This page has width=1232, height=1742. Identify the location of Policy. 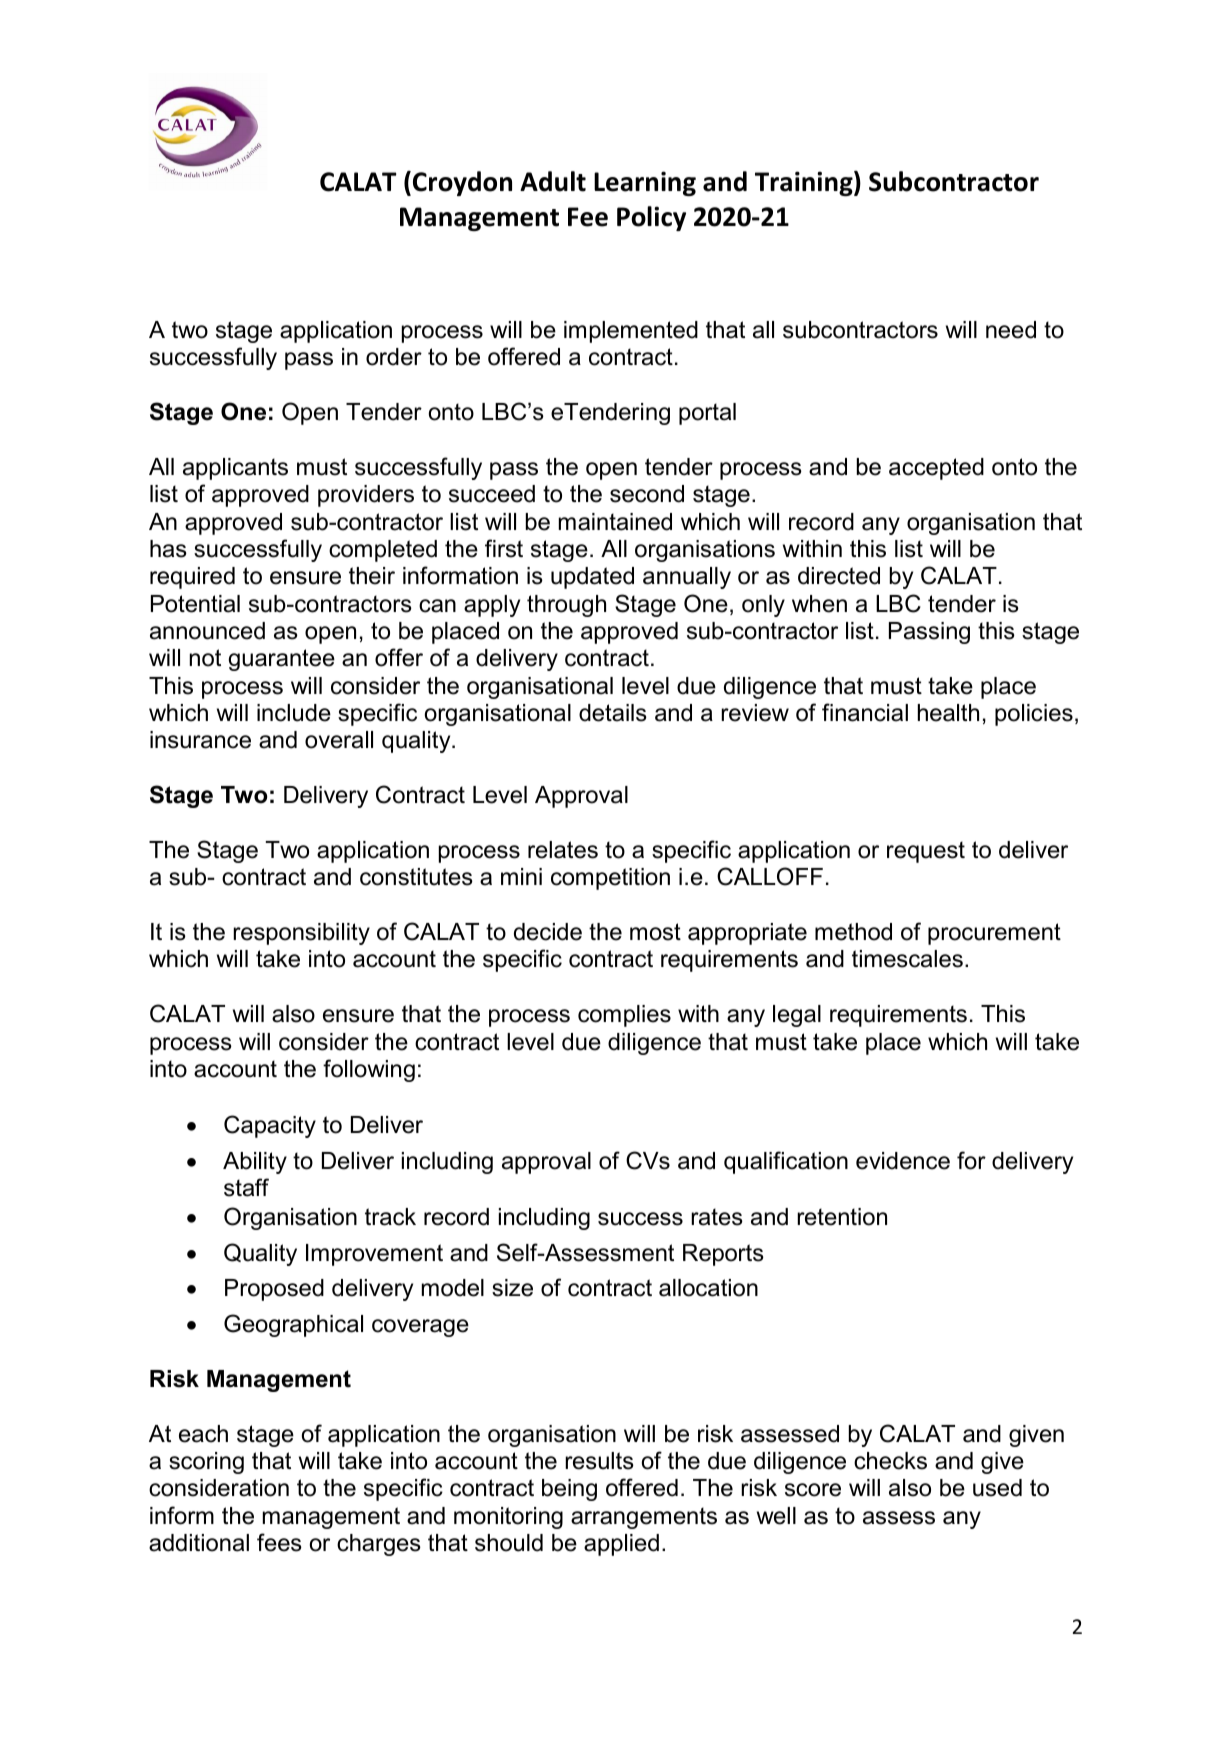
(651, 218).
